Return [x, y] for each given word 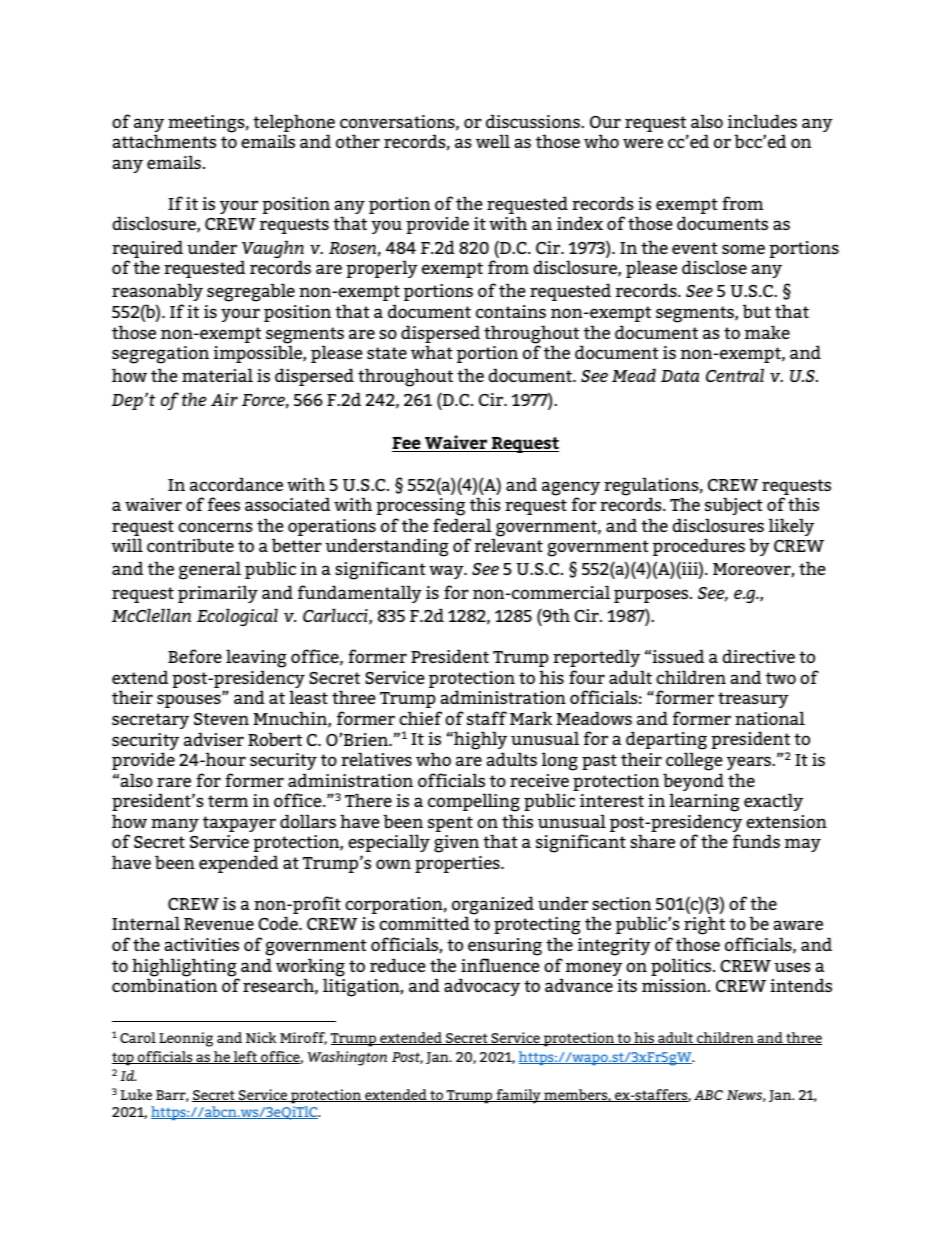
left [246, 1057]
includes [762, 121]
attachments [164, 141]
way [447, 572]
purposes [652, 596]
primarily [218, 594]
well [493, 141]
